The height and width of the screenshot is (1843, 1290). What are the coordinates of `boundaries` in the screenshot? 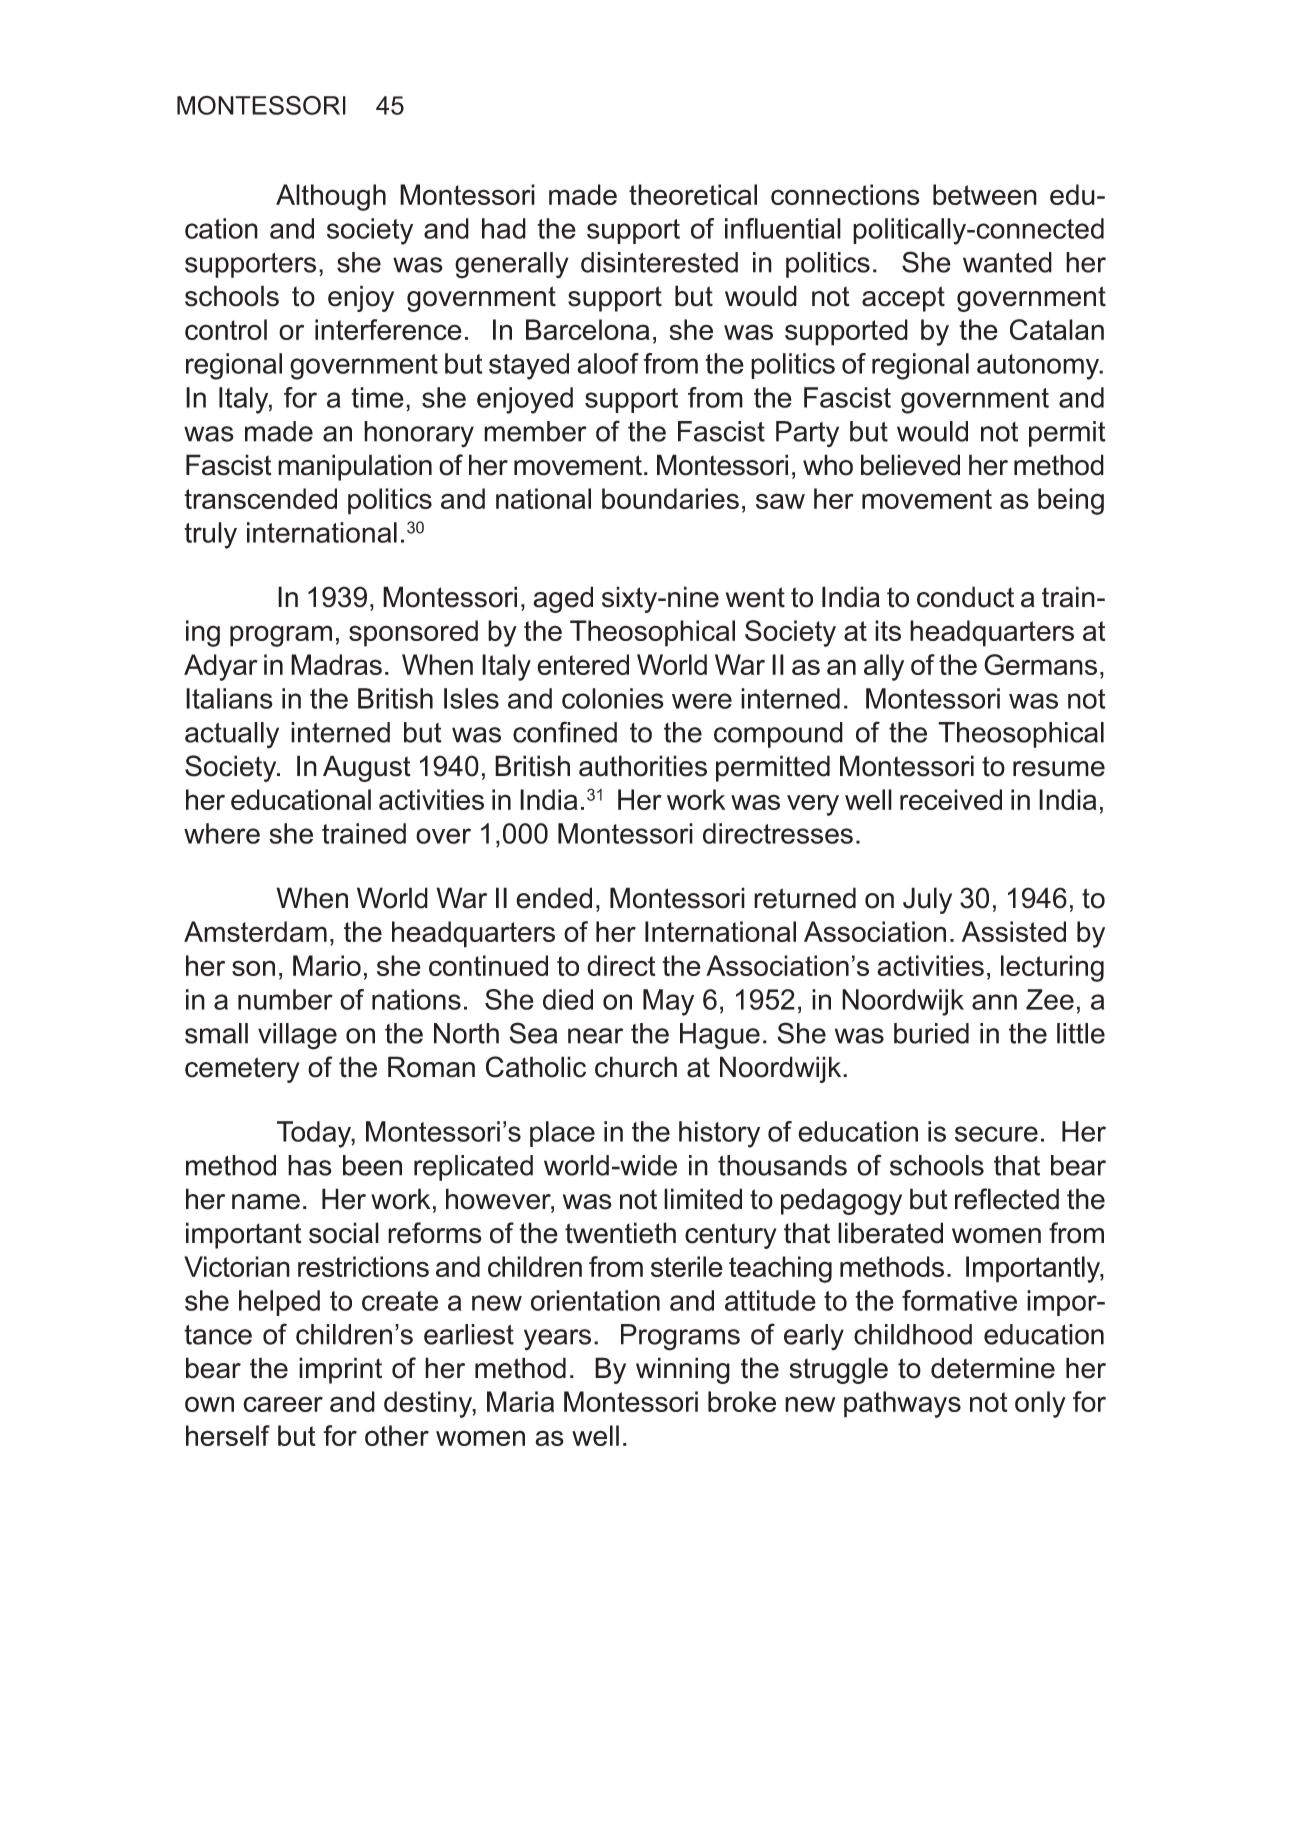 It's located at (670, 498).
